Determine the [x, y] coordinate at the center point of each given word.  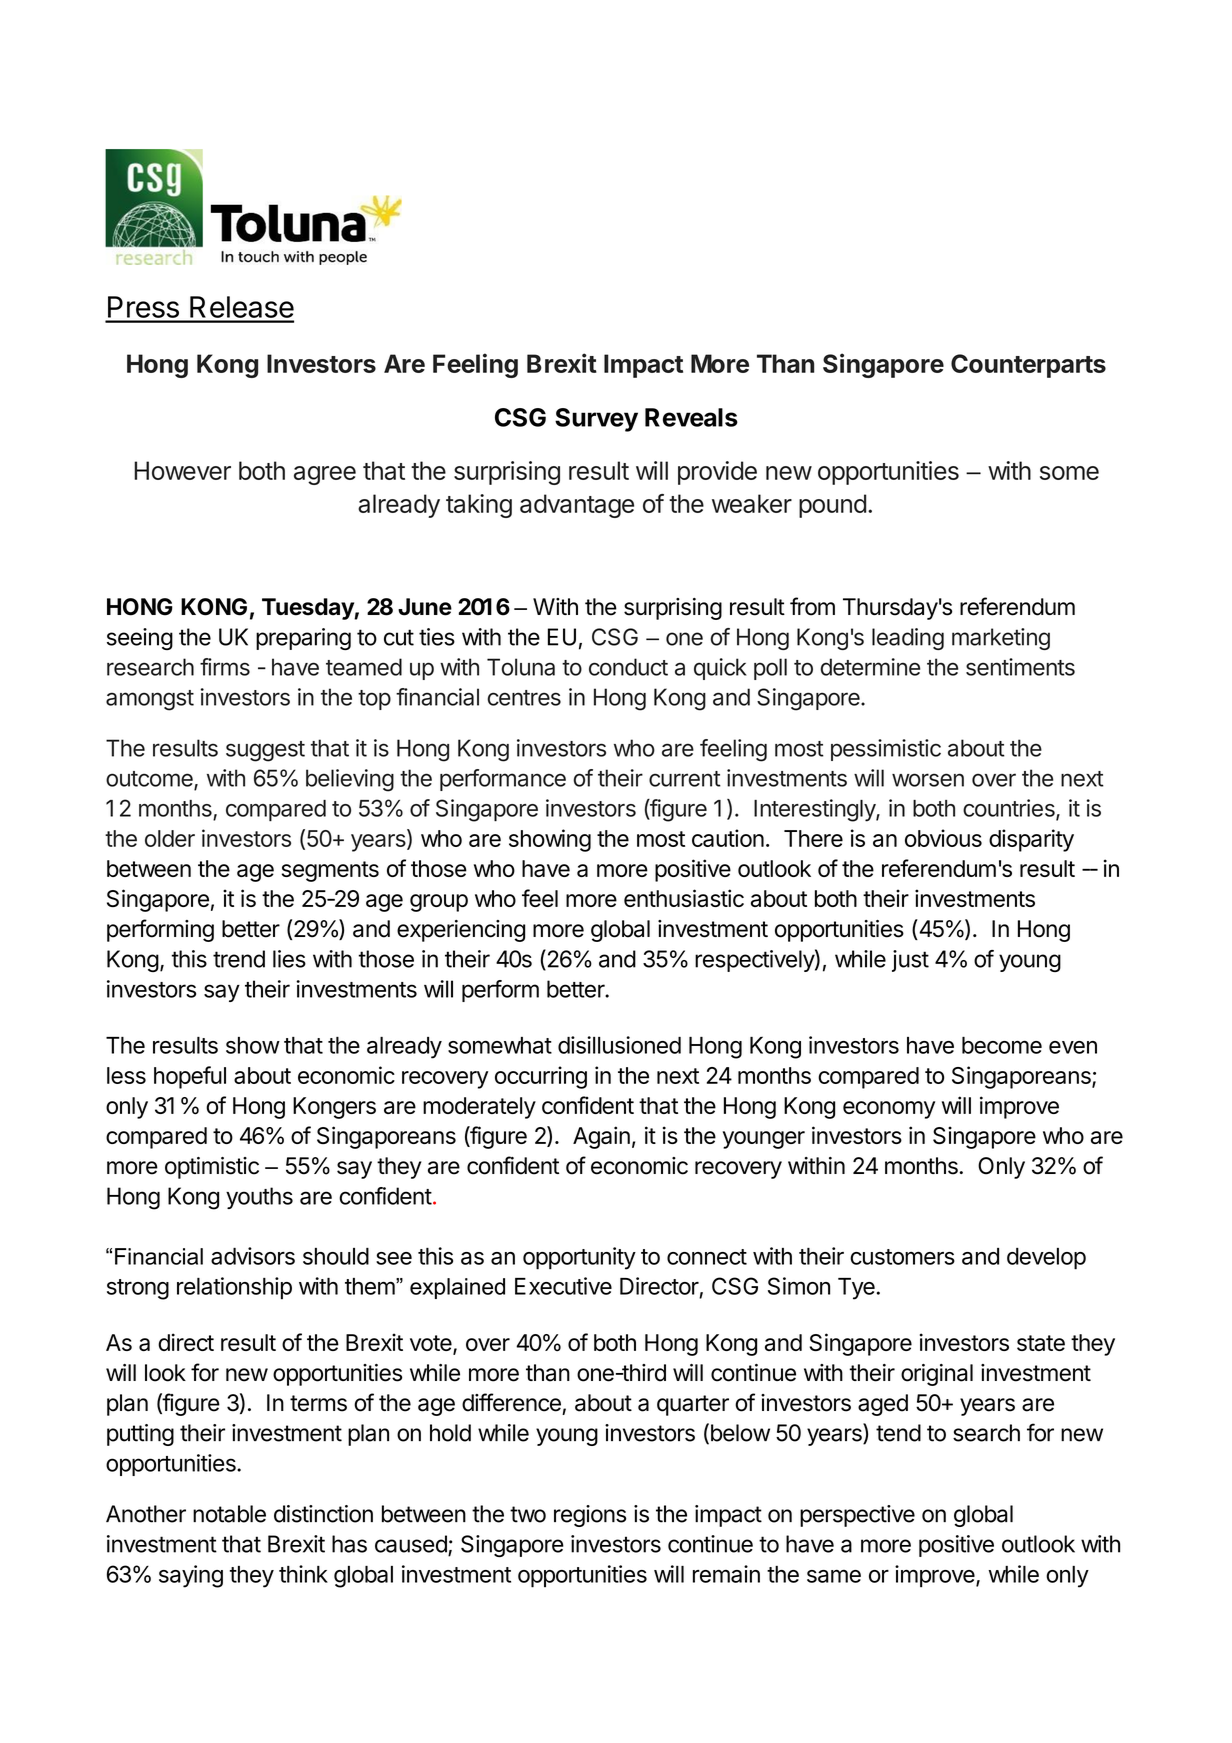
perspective [857, 1516]
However [182, 470]
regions [590, 1516]
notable [229, 1514]
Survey [596, 420]
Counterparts [1028, 366]
